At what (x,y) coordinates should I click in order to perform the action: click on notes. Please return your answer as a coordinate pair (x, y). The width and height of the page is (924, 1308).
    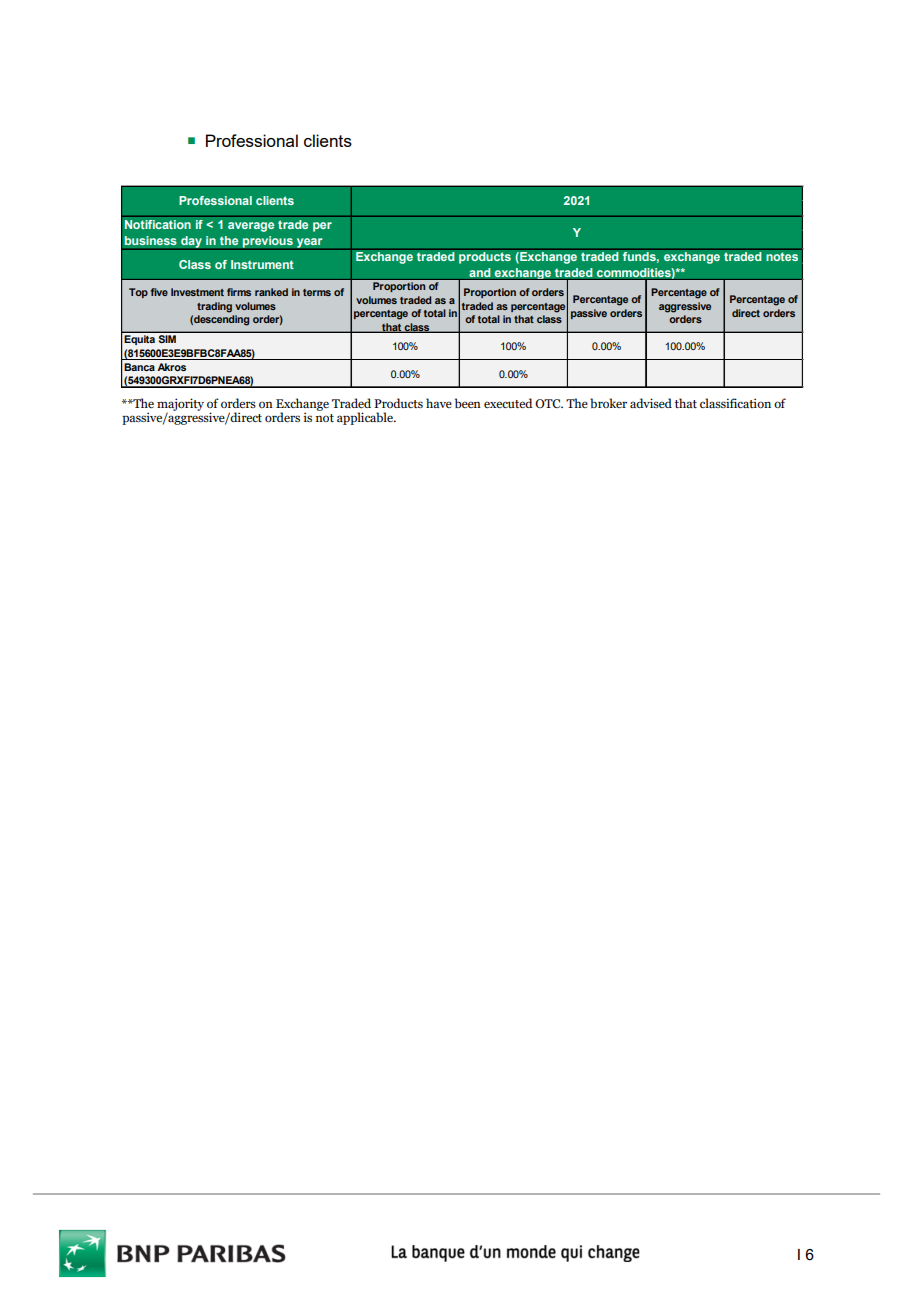
    Looking at the image, I should click on (782, 255).
